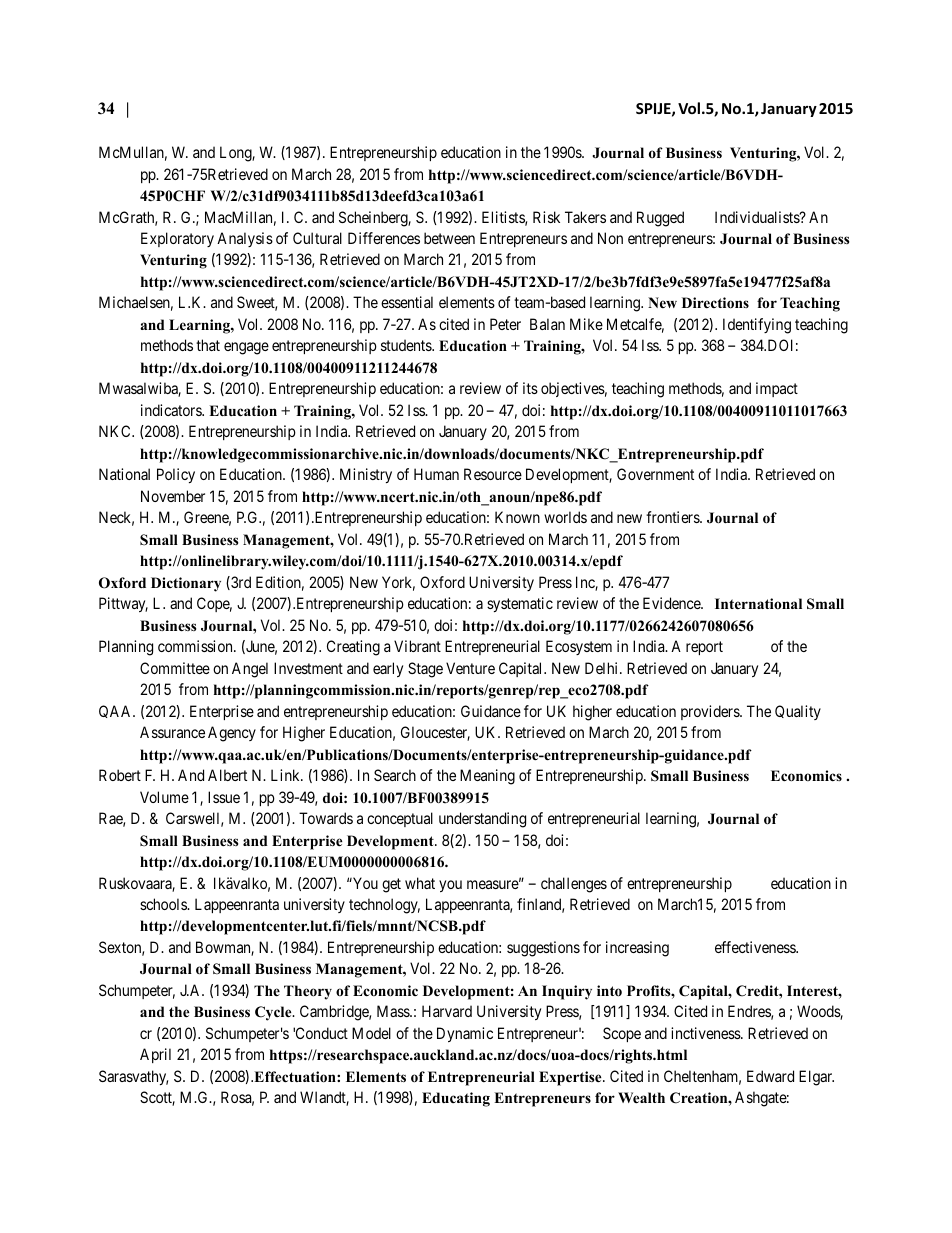 The image size is (952, 1233). I want to click on between, so click(449, 238).
